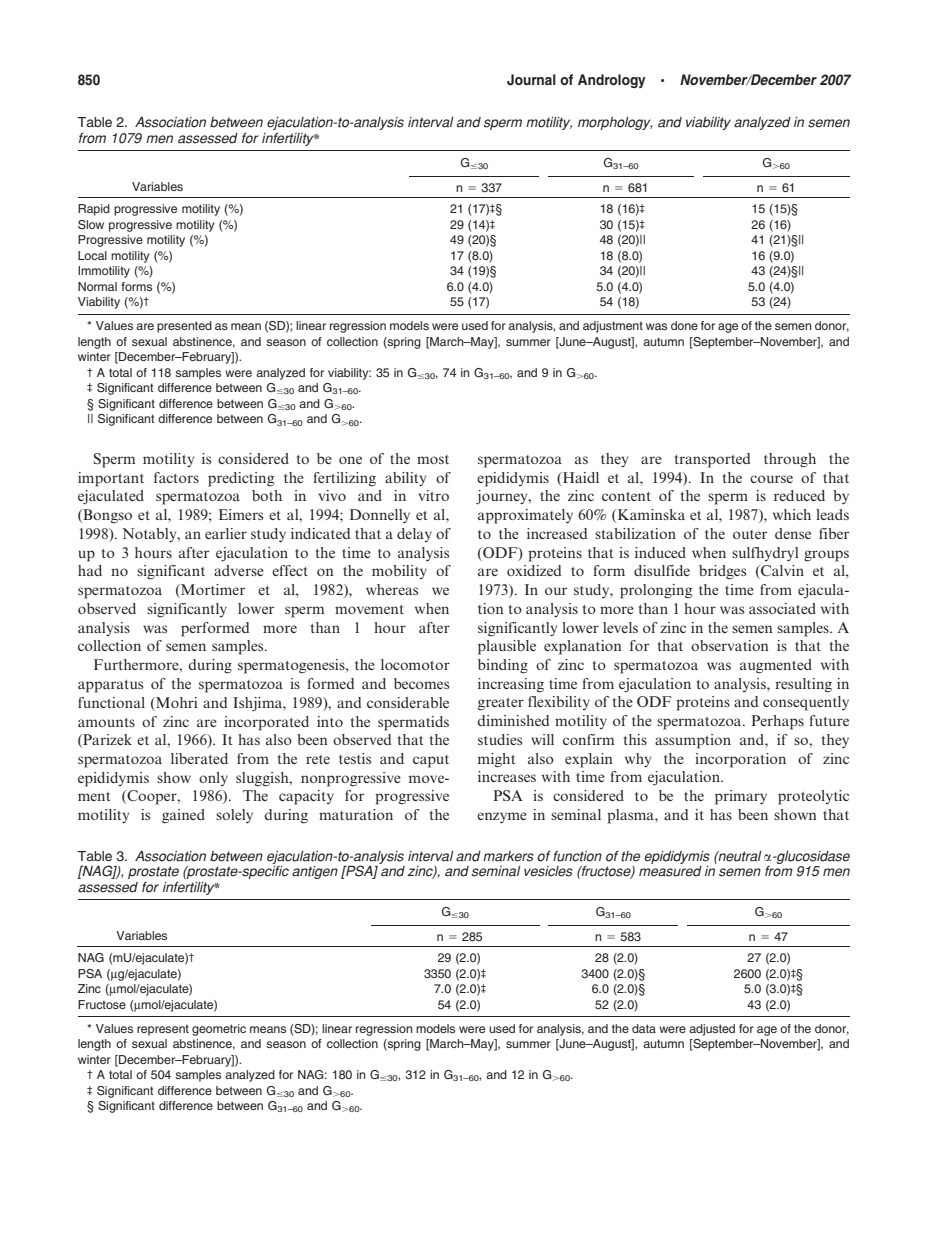 This image has width=952, height=1233. I want to click on only, so click(213, 779).
